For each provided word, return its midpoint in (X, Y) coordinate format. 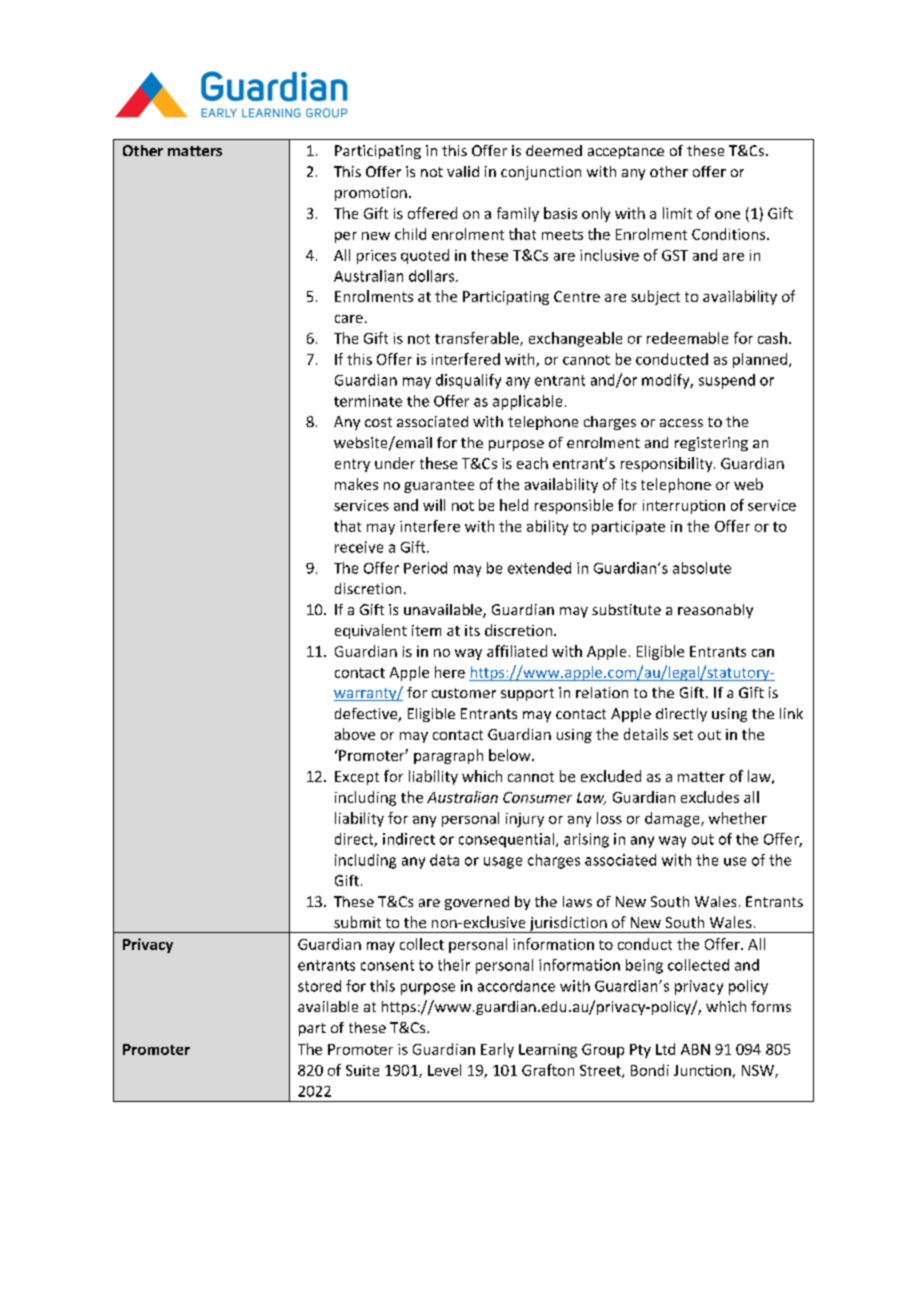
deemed (554, 150)
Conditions (730, 234)
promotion (371, 194)
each (532, 463)
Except (357, 778)
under (395, 463)
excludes (710, 797)
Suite (362, 1070)
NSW (759, 1071)
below (511, 755)
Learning (548, 1051)
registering (711, 444)
